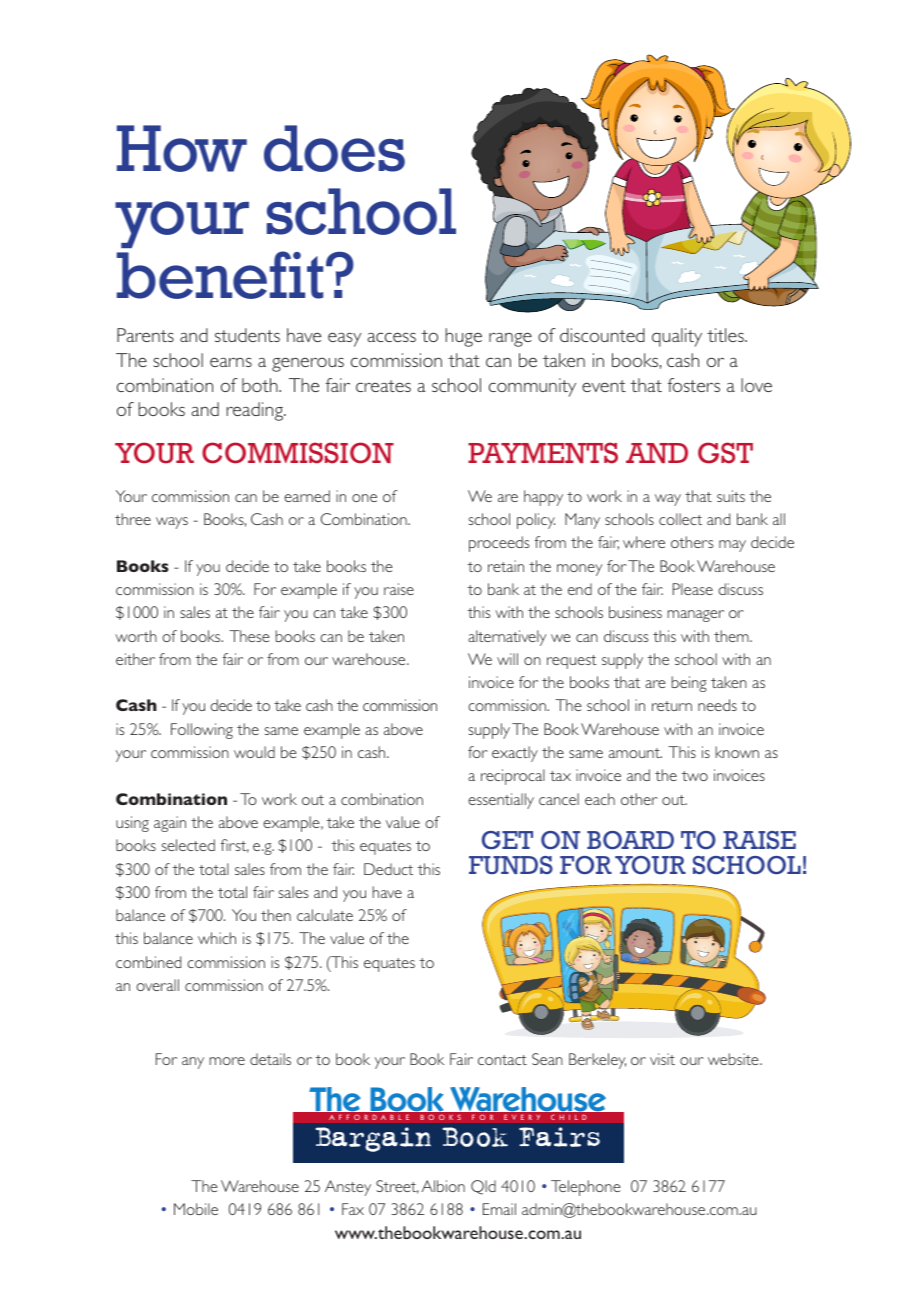 This image has height=1308, width=924. What do you see at coordinates (693, 589) in the image?
I see `Please` at bounding box center [693, 589].
